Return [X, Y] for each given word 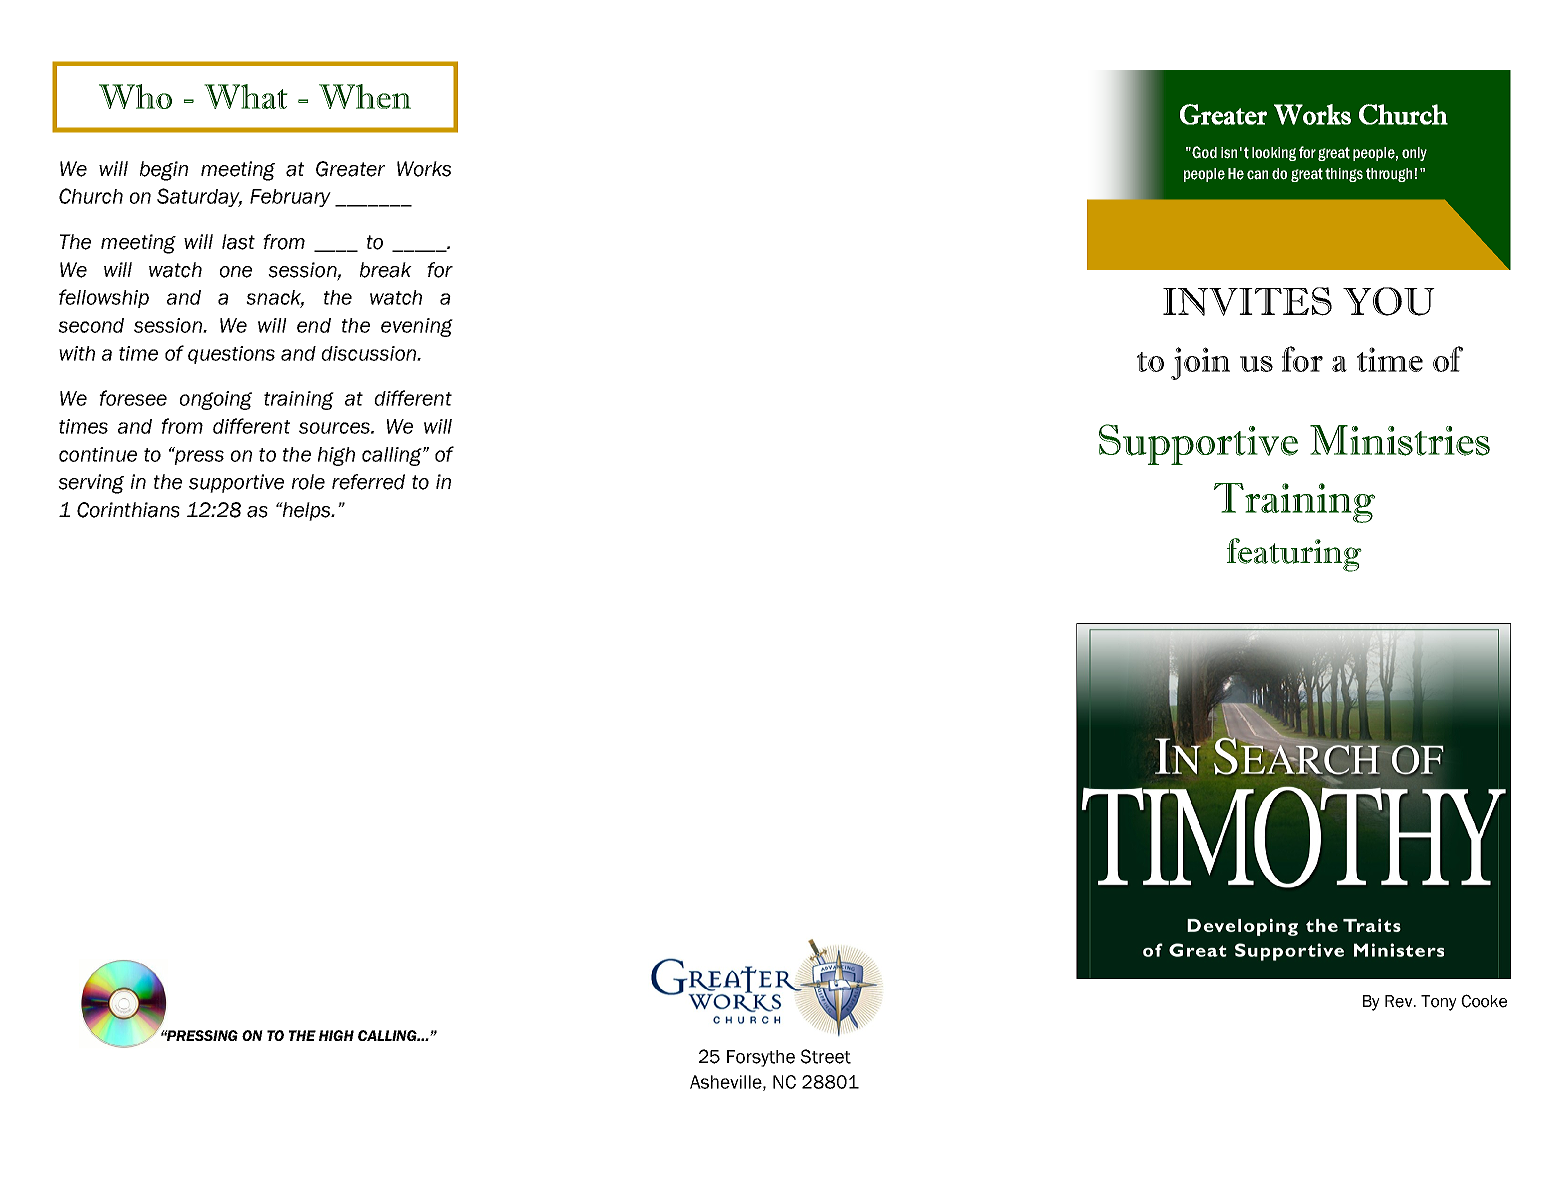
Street [826, 1056]
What [246, 96]
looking [1274, 154]
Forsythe [761, 1058]
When [365, 96]
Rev [1400, 1001]
